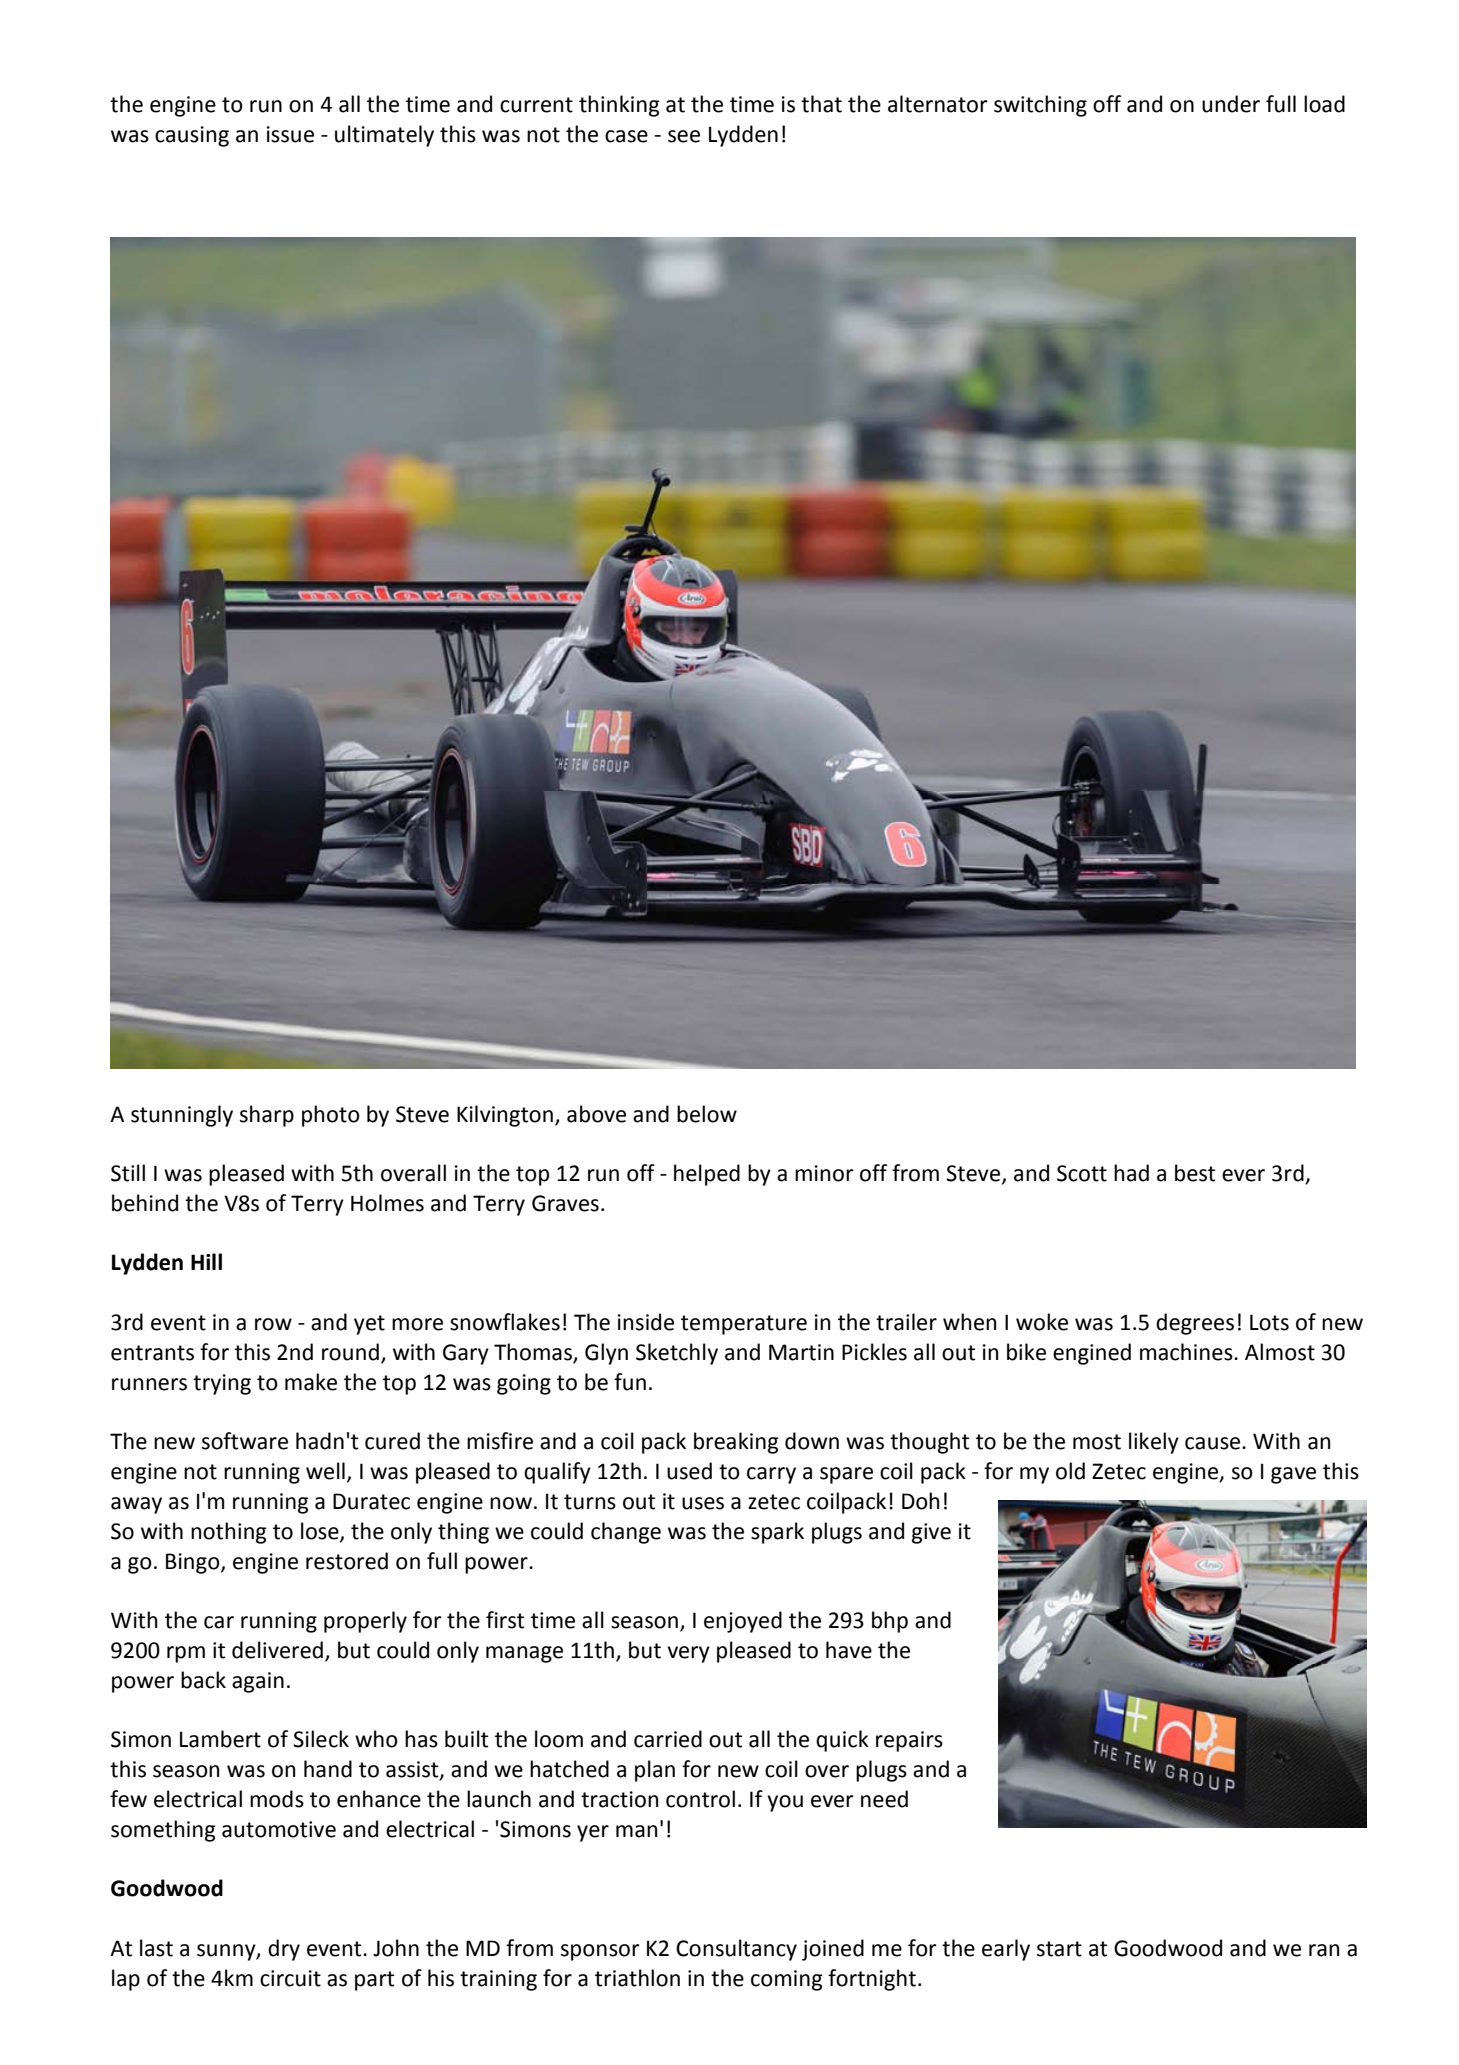  What do you see at coordinates (736, 1950) in the screenshot?
I see `Consultancy` at bounding box center [736, 1950].
